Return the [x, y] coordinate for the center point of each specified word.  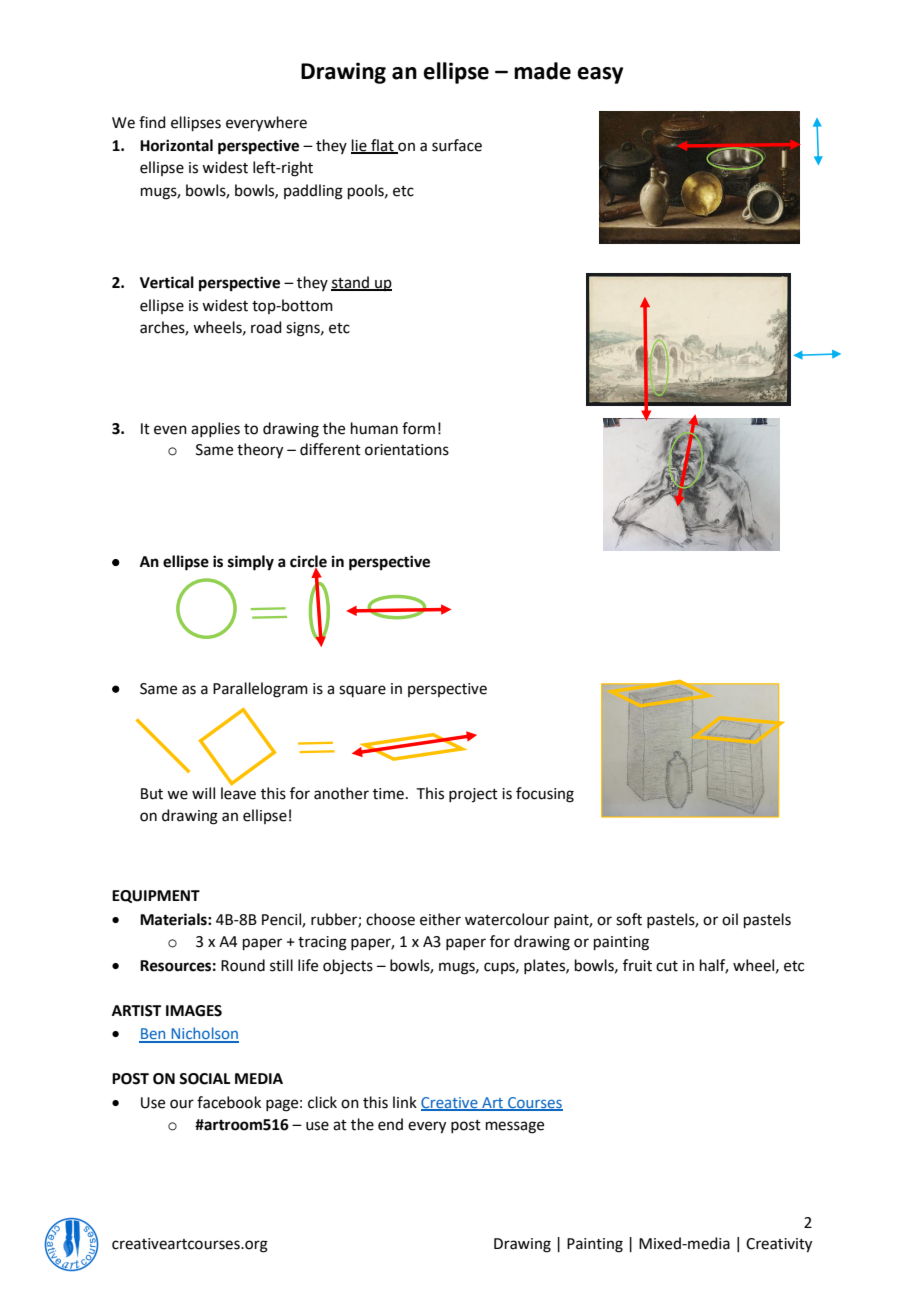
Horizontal [176, 145]
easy [600, 75]
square [362, 691]
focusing [545, 795]
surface [457, 145]
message [515, 1127]
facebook [229, 1102]
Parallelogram [260, 690]
